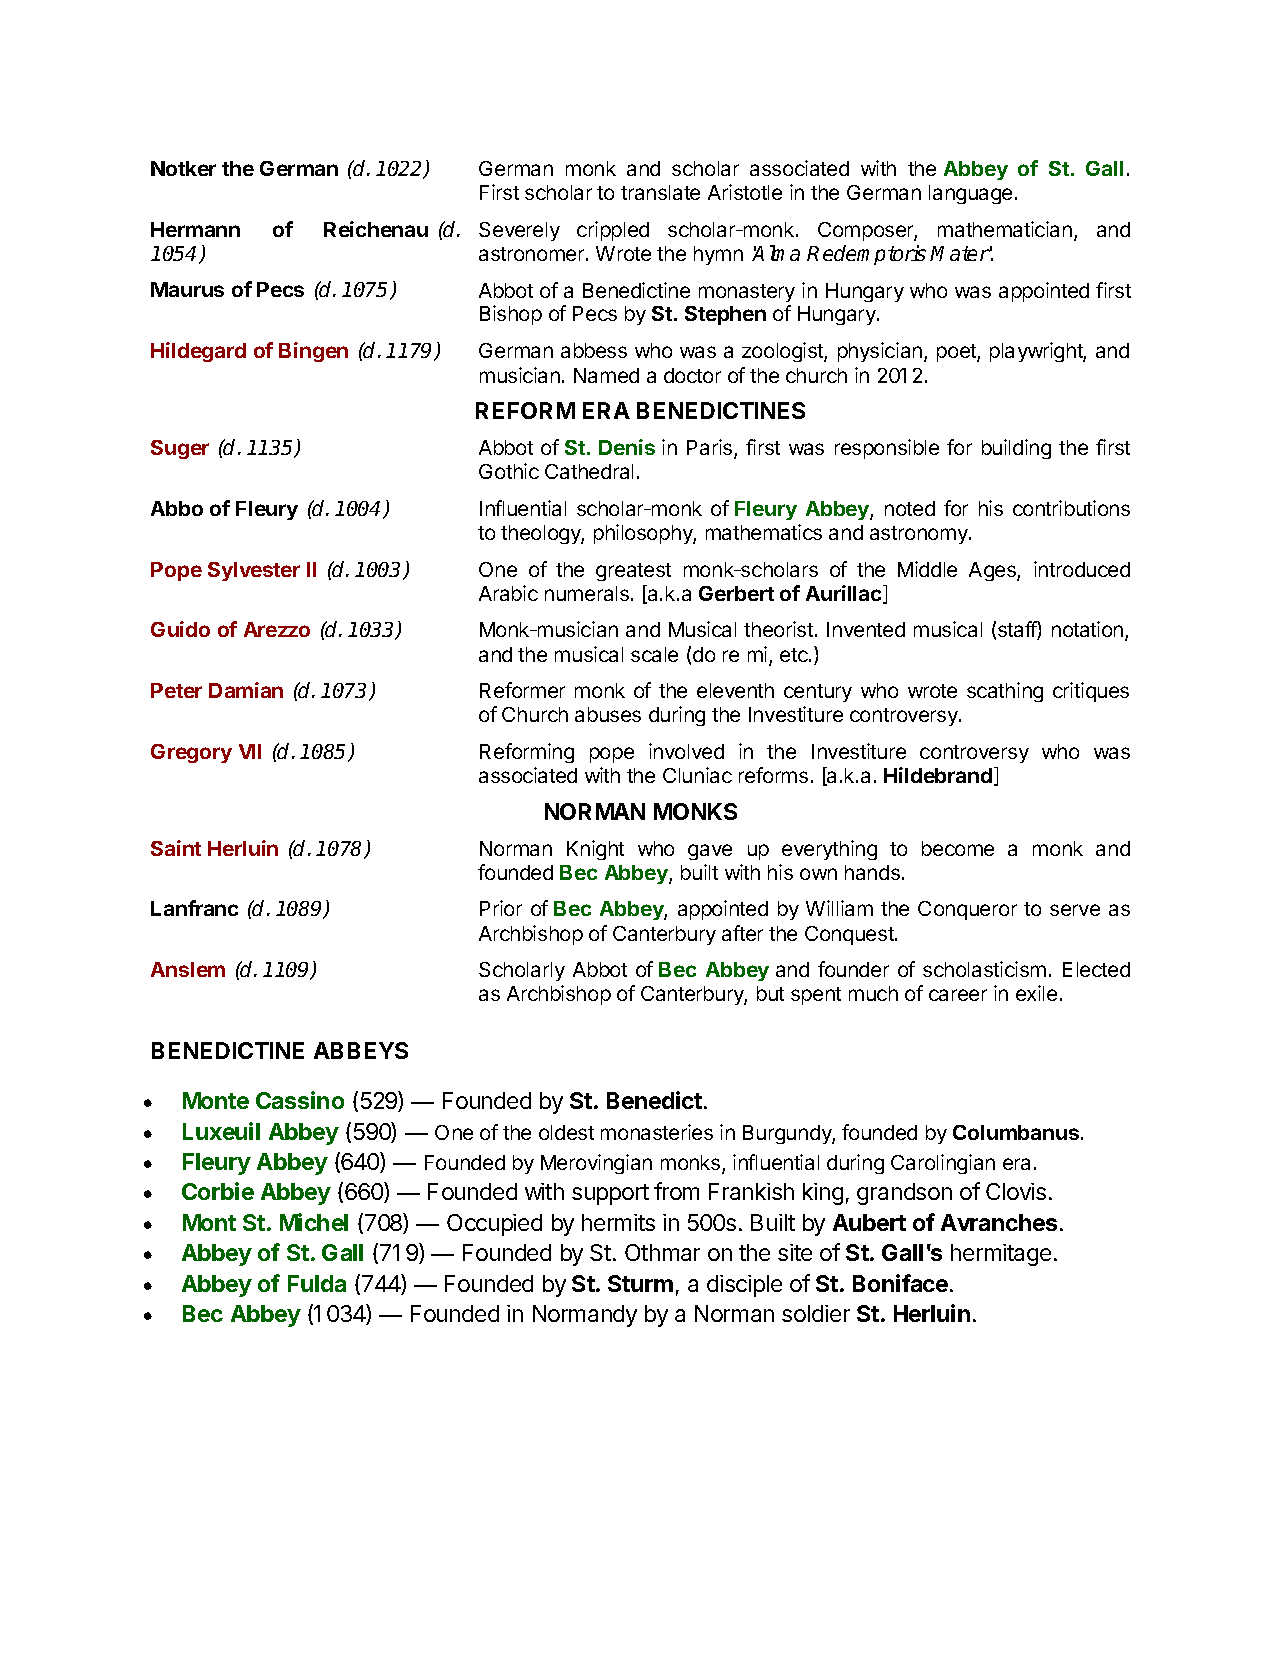  I want to click on mathematician, so click(1005, 229).
